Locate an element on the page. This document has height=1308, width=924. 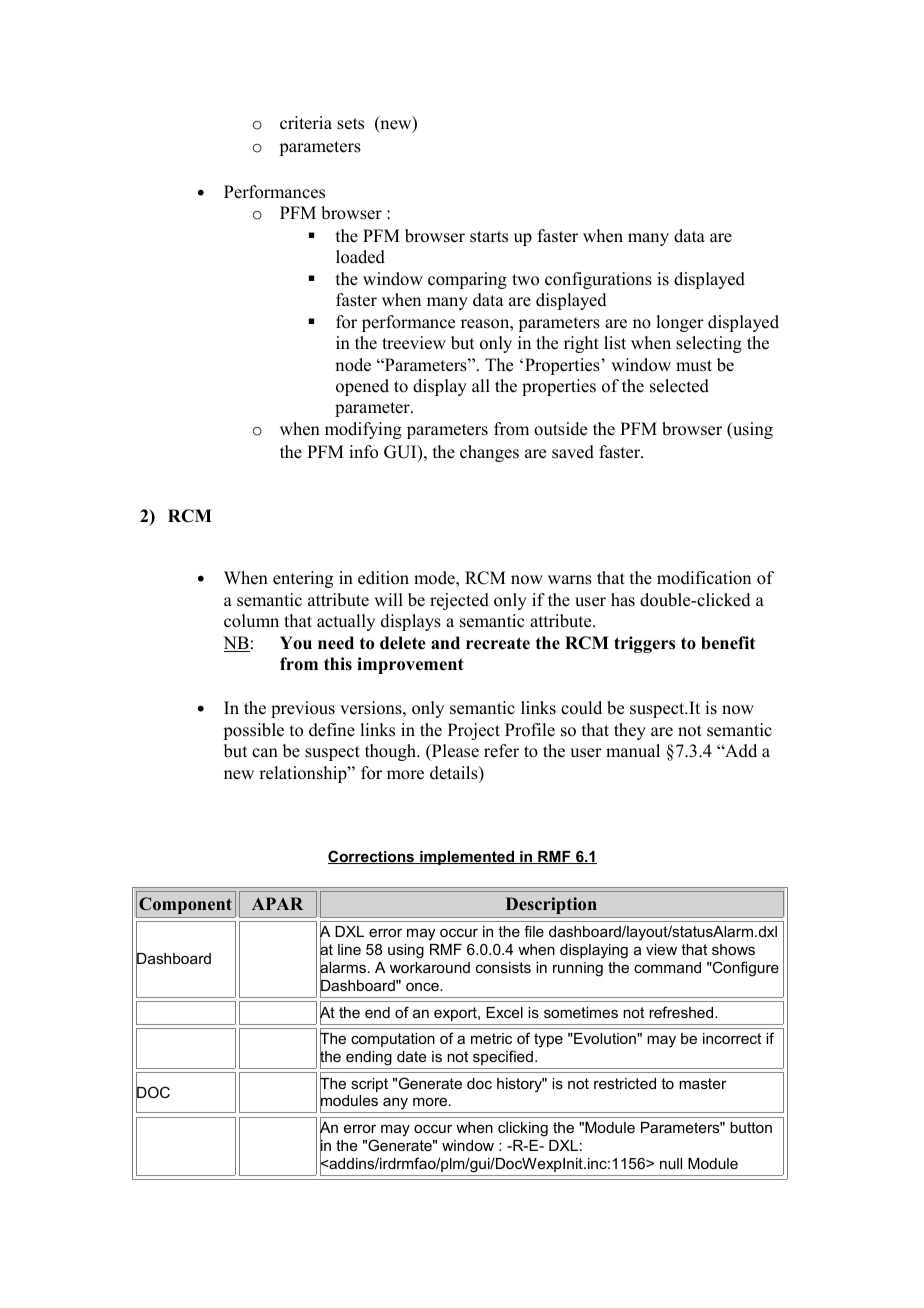
criteria is located at coordinates (306, 123).
